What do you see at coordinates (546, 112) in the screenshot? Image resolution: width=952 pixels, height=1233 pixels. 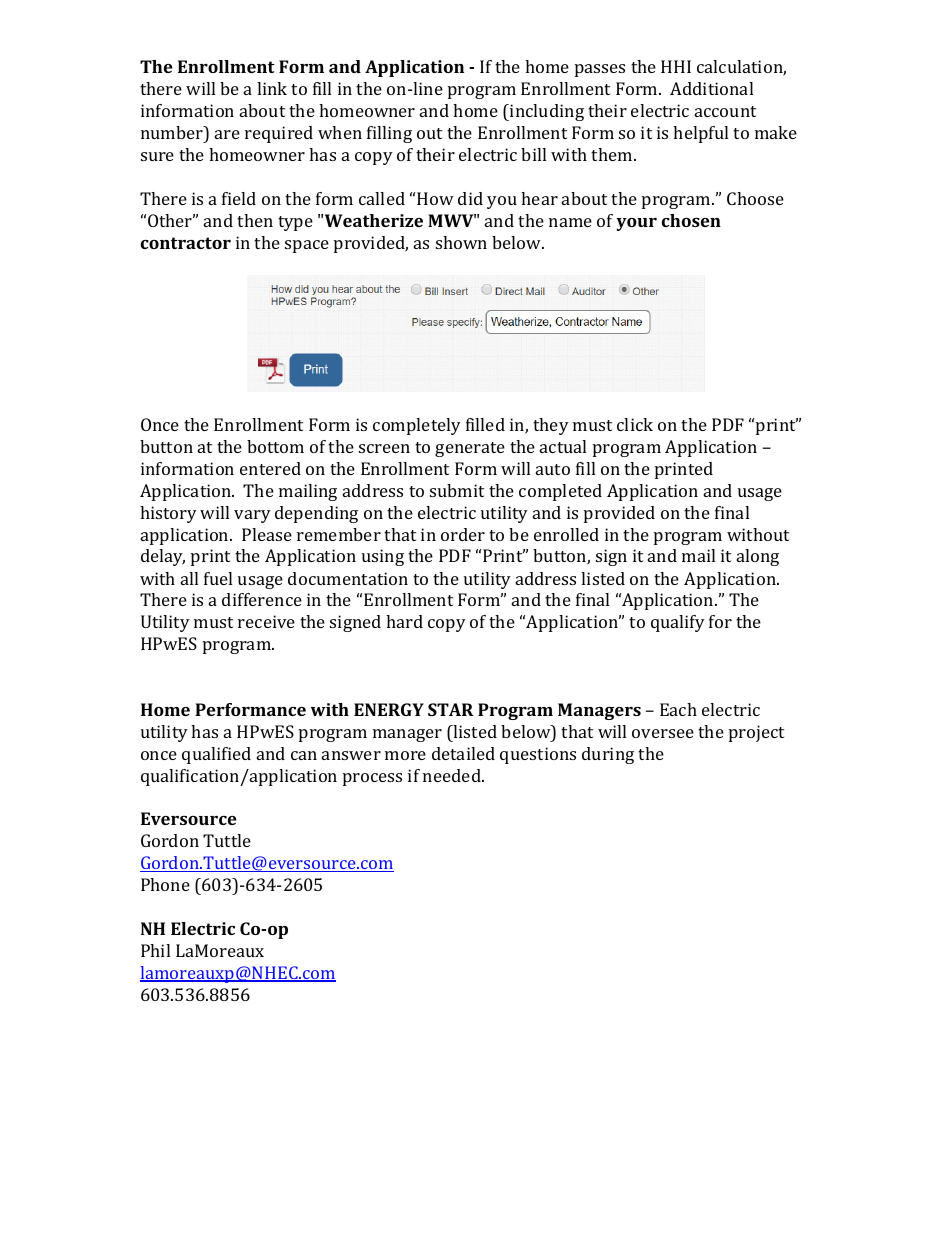 I see `including` at bounding box center [546, 112].
